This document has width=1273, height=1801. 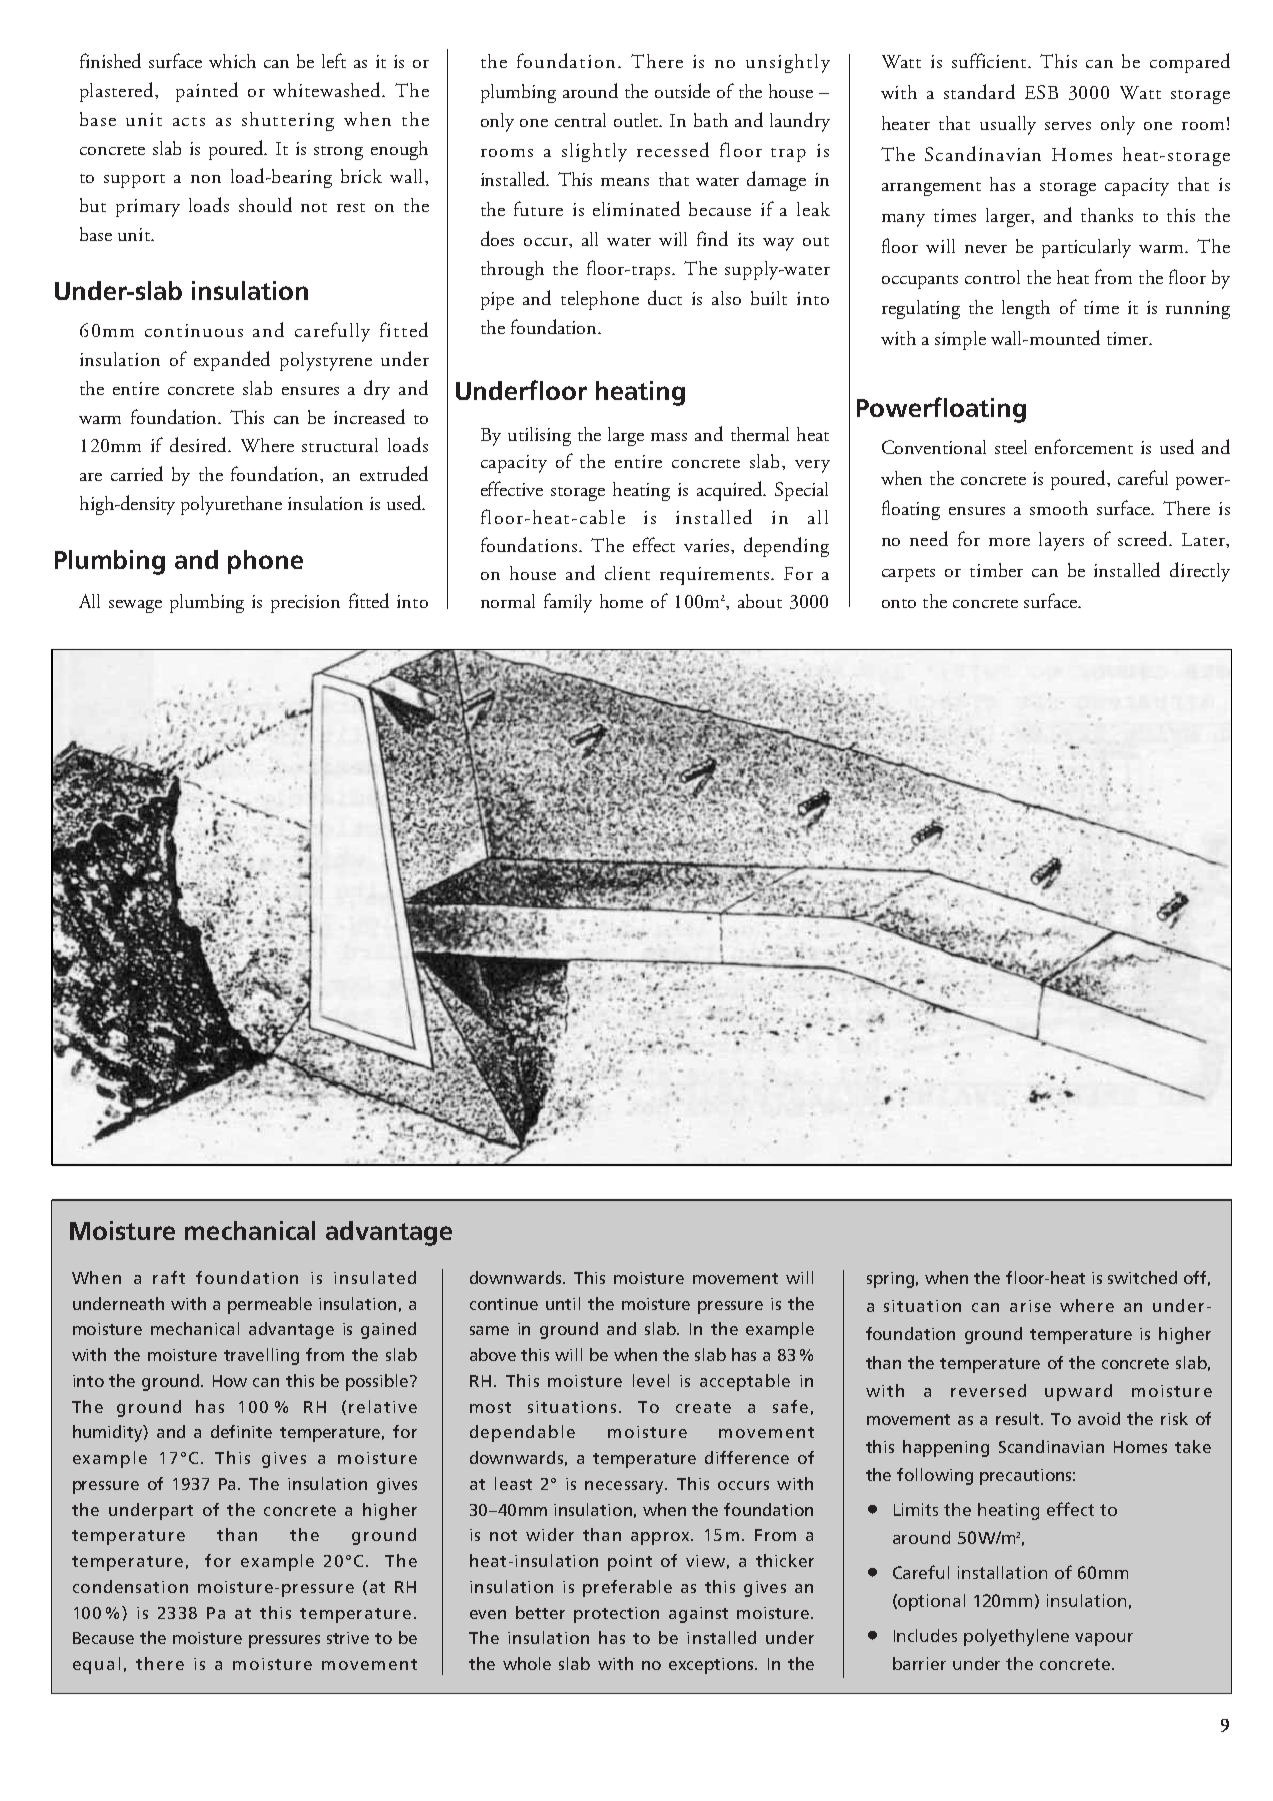 What do you see at coordinates (1104, 1639) in the document?
I see `vapour` at bounding box center [1104, 1639].
